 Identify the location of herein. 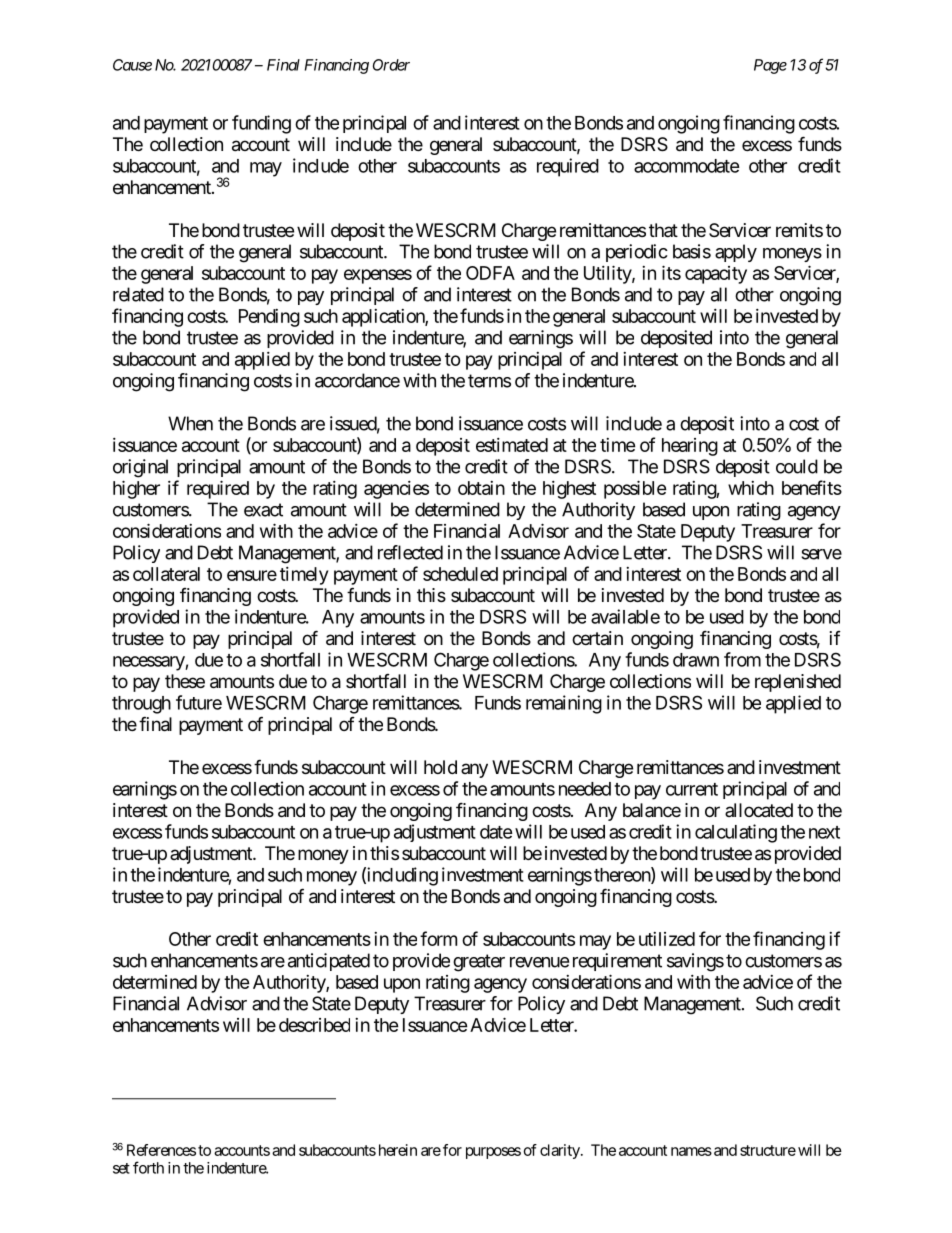
(398, 1150).
